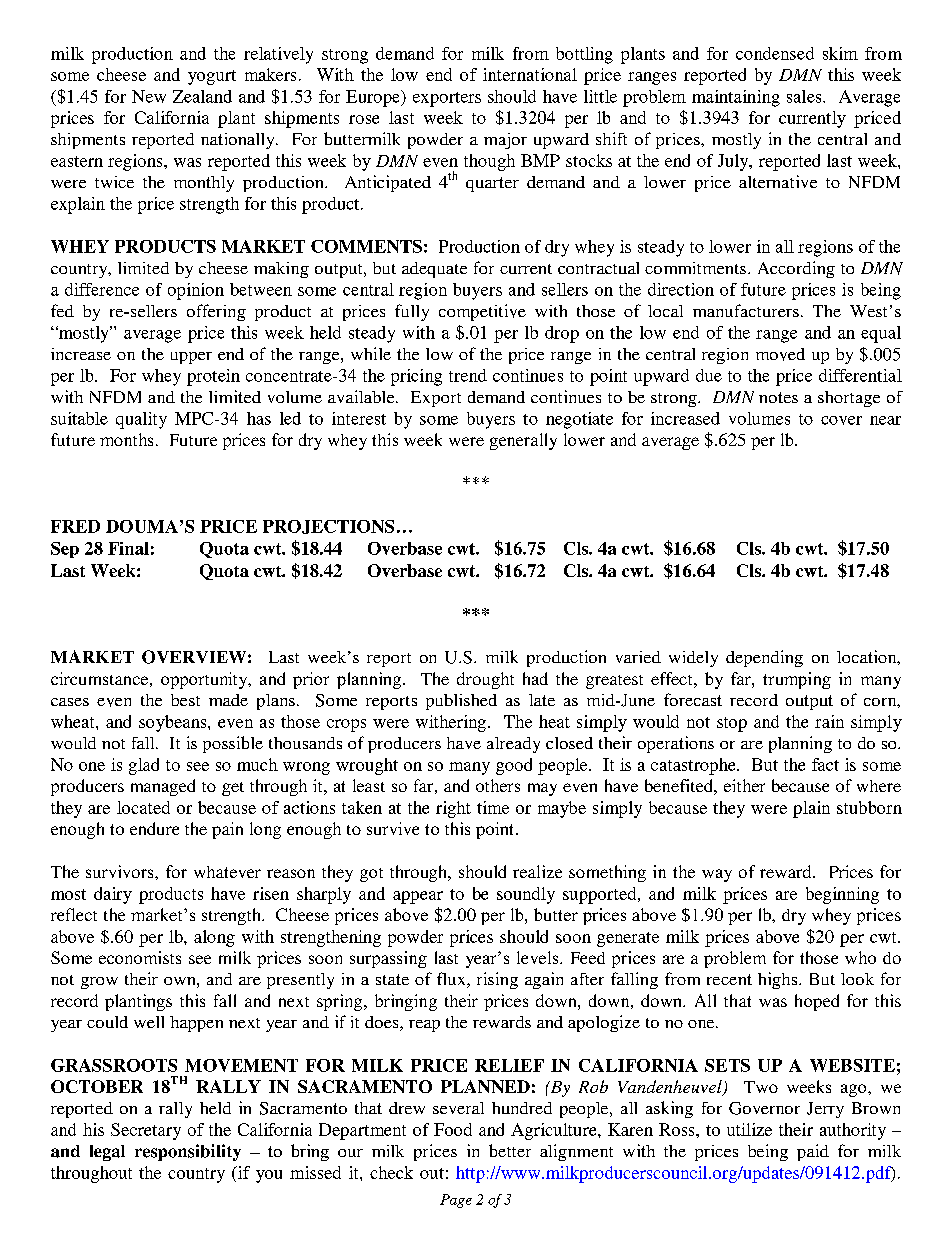 The width and height of the page is (952, 1233). Describe the element at coordinates (530, 74) in the page. I see `international` at that location.
